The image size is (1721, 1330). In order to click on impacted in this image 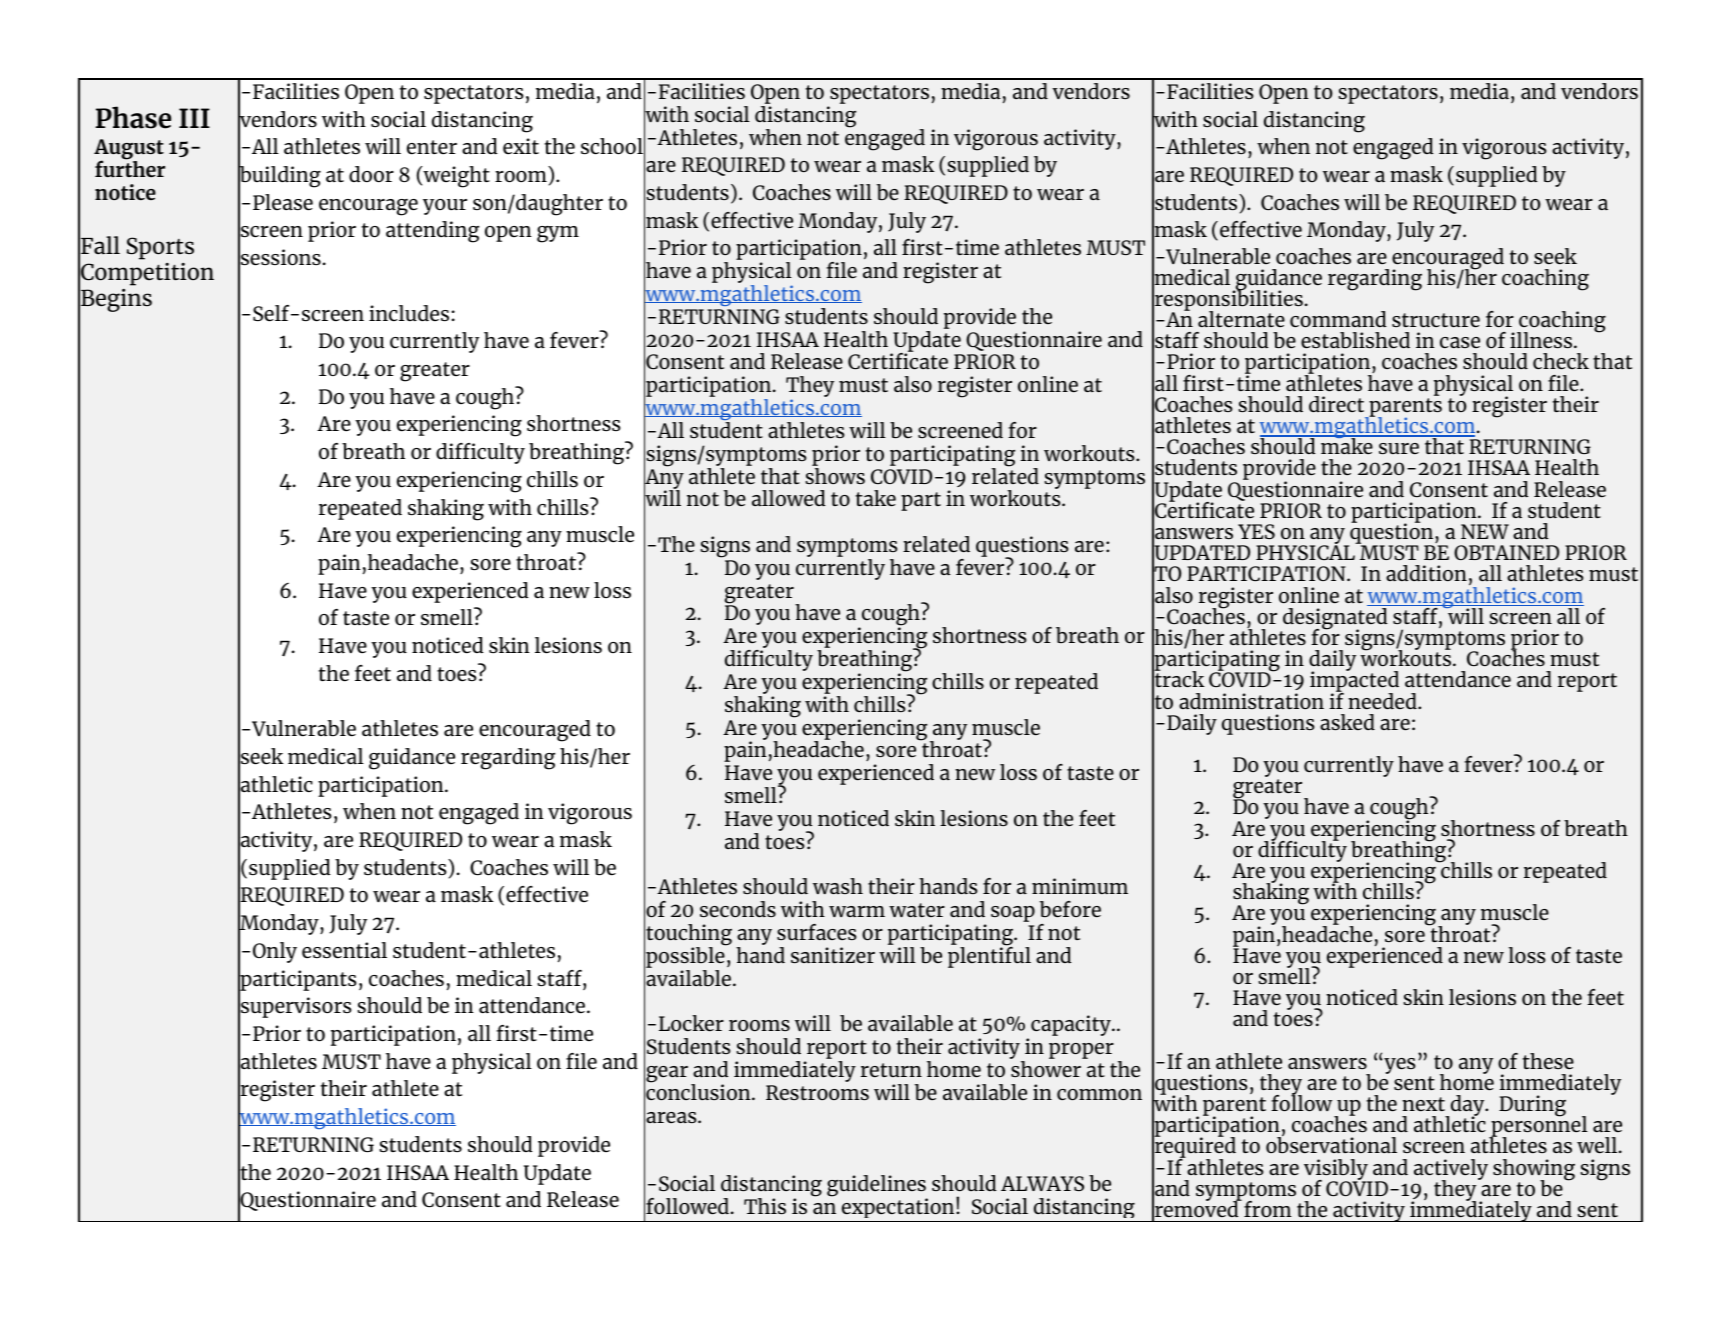, I will do `click(1354, 682)`.
